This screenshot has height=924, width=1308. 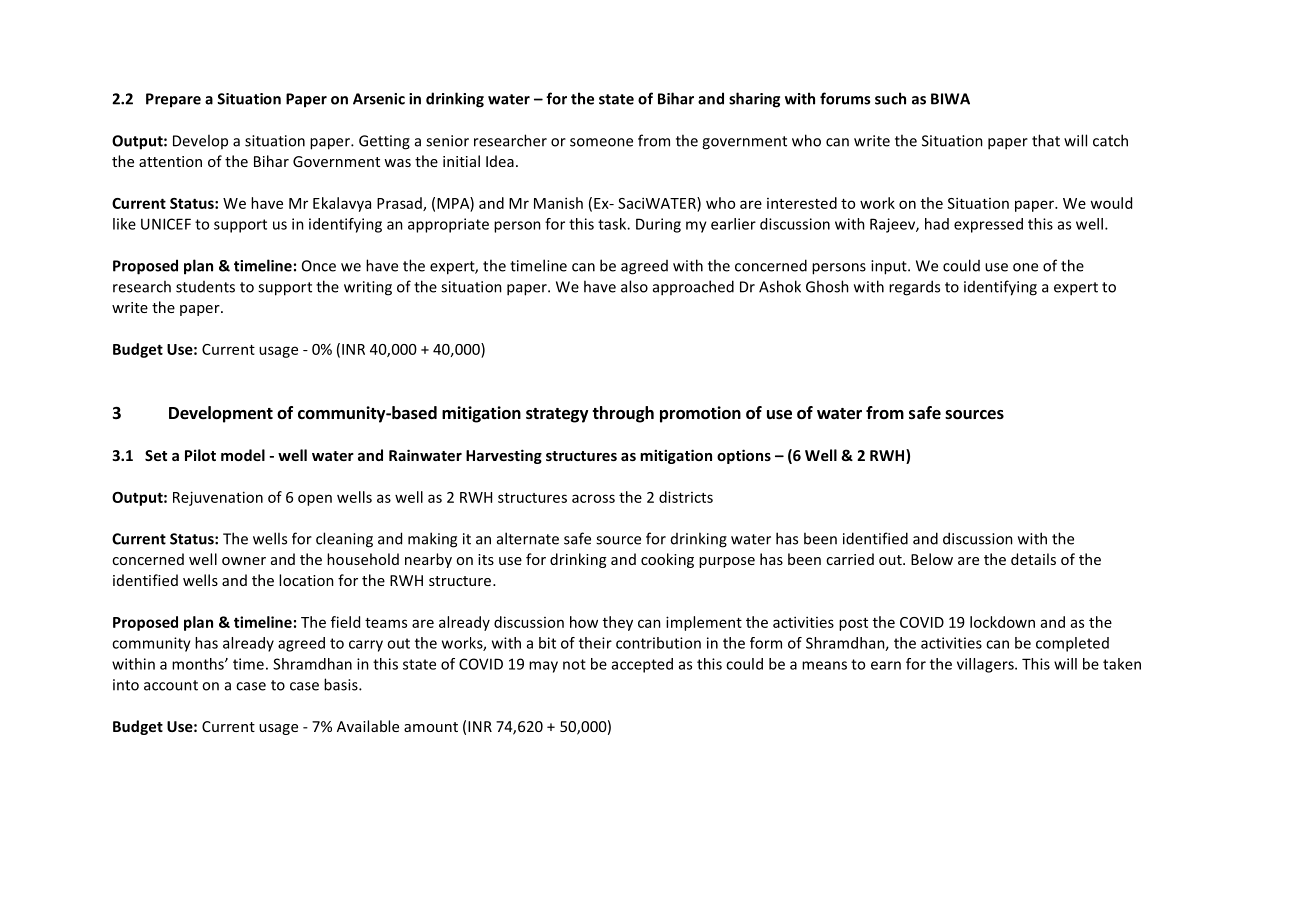 What do you see at coordinates (601, 142) in the screenshot?
I see `someone` at bounding box center [601, 142].
